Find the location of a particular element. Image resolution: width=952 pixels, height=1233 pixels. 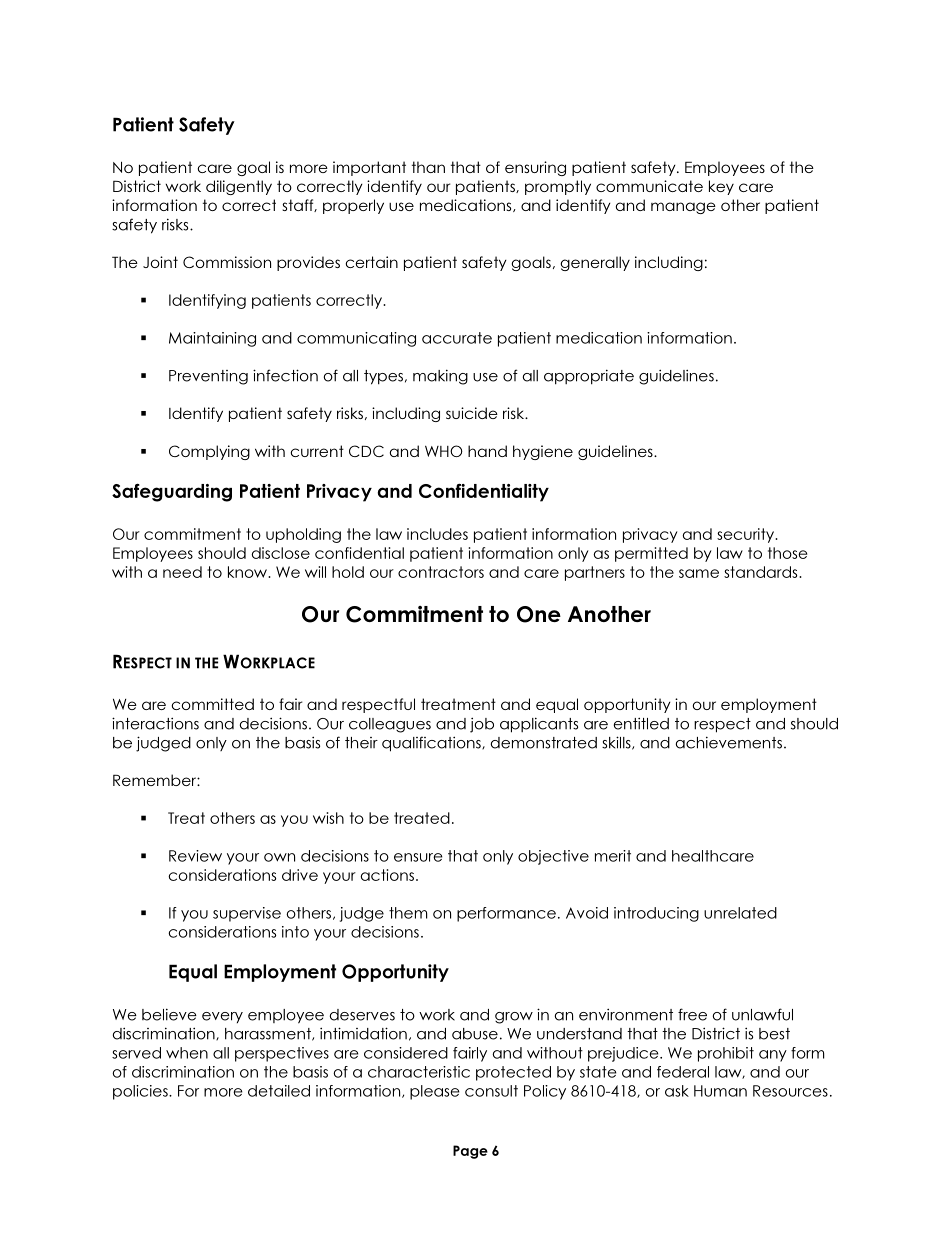

job is located at coordinates (482, 725).
